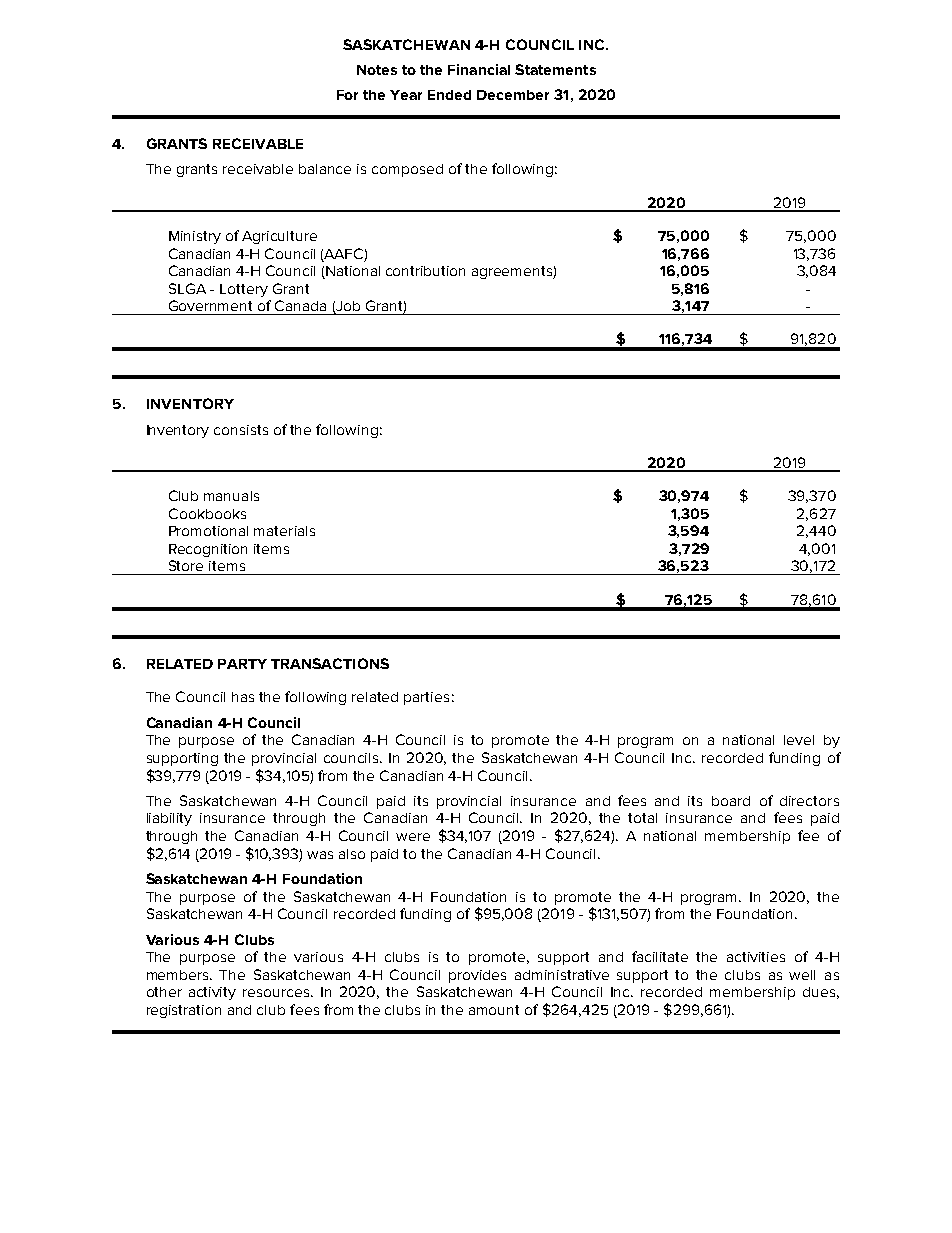 Image resolution: width=952 pixels, height=1233 pixels. Describe the element at coordinates (208, 531) in the document. I see `Promotional` at that location.
